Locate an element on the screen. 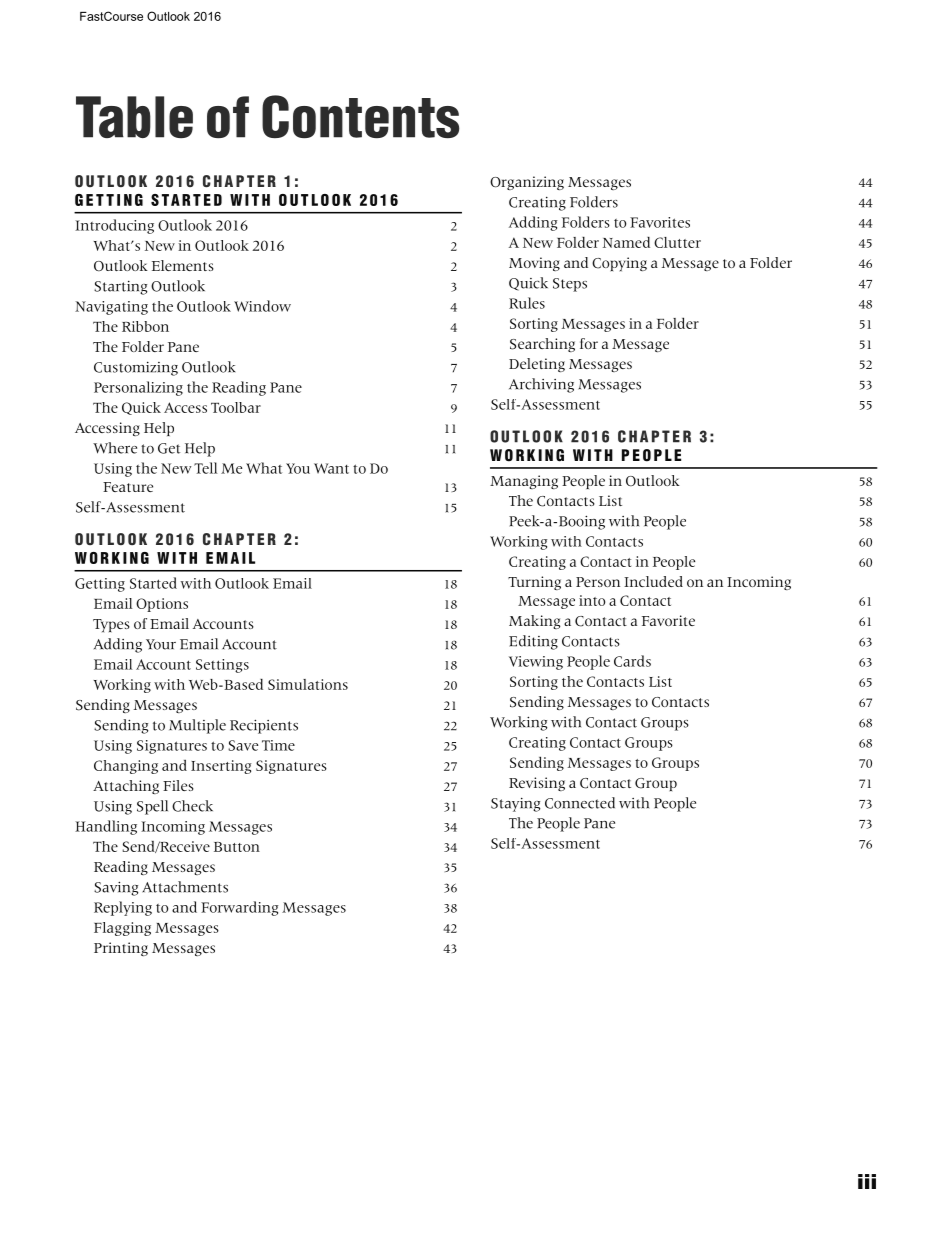 This screenshot has width=952, height=1233. Table is located at coordinates (134, 117).
